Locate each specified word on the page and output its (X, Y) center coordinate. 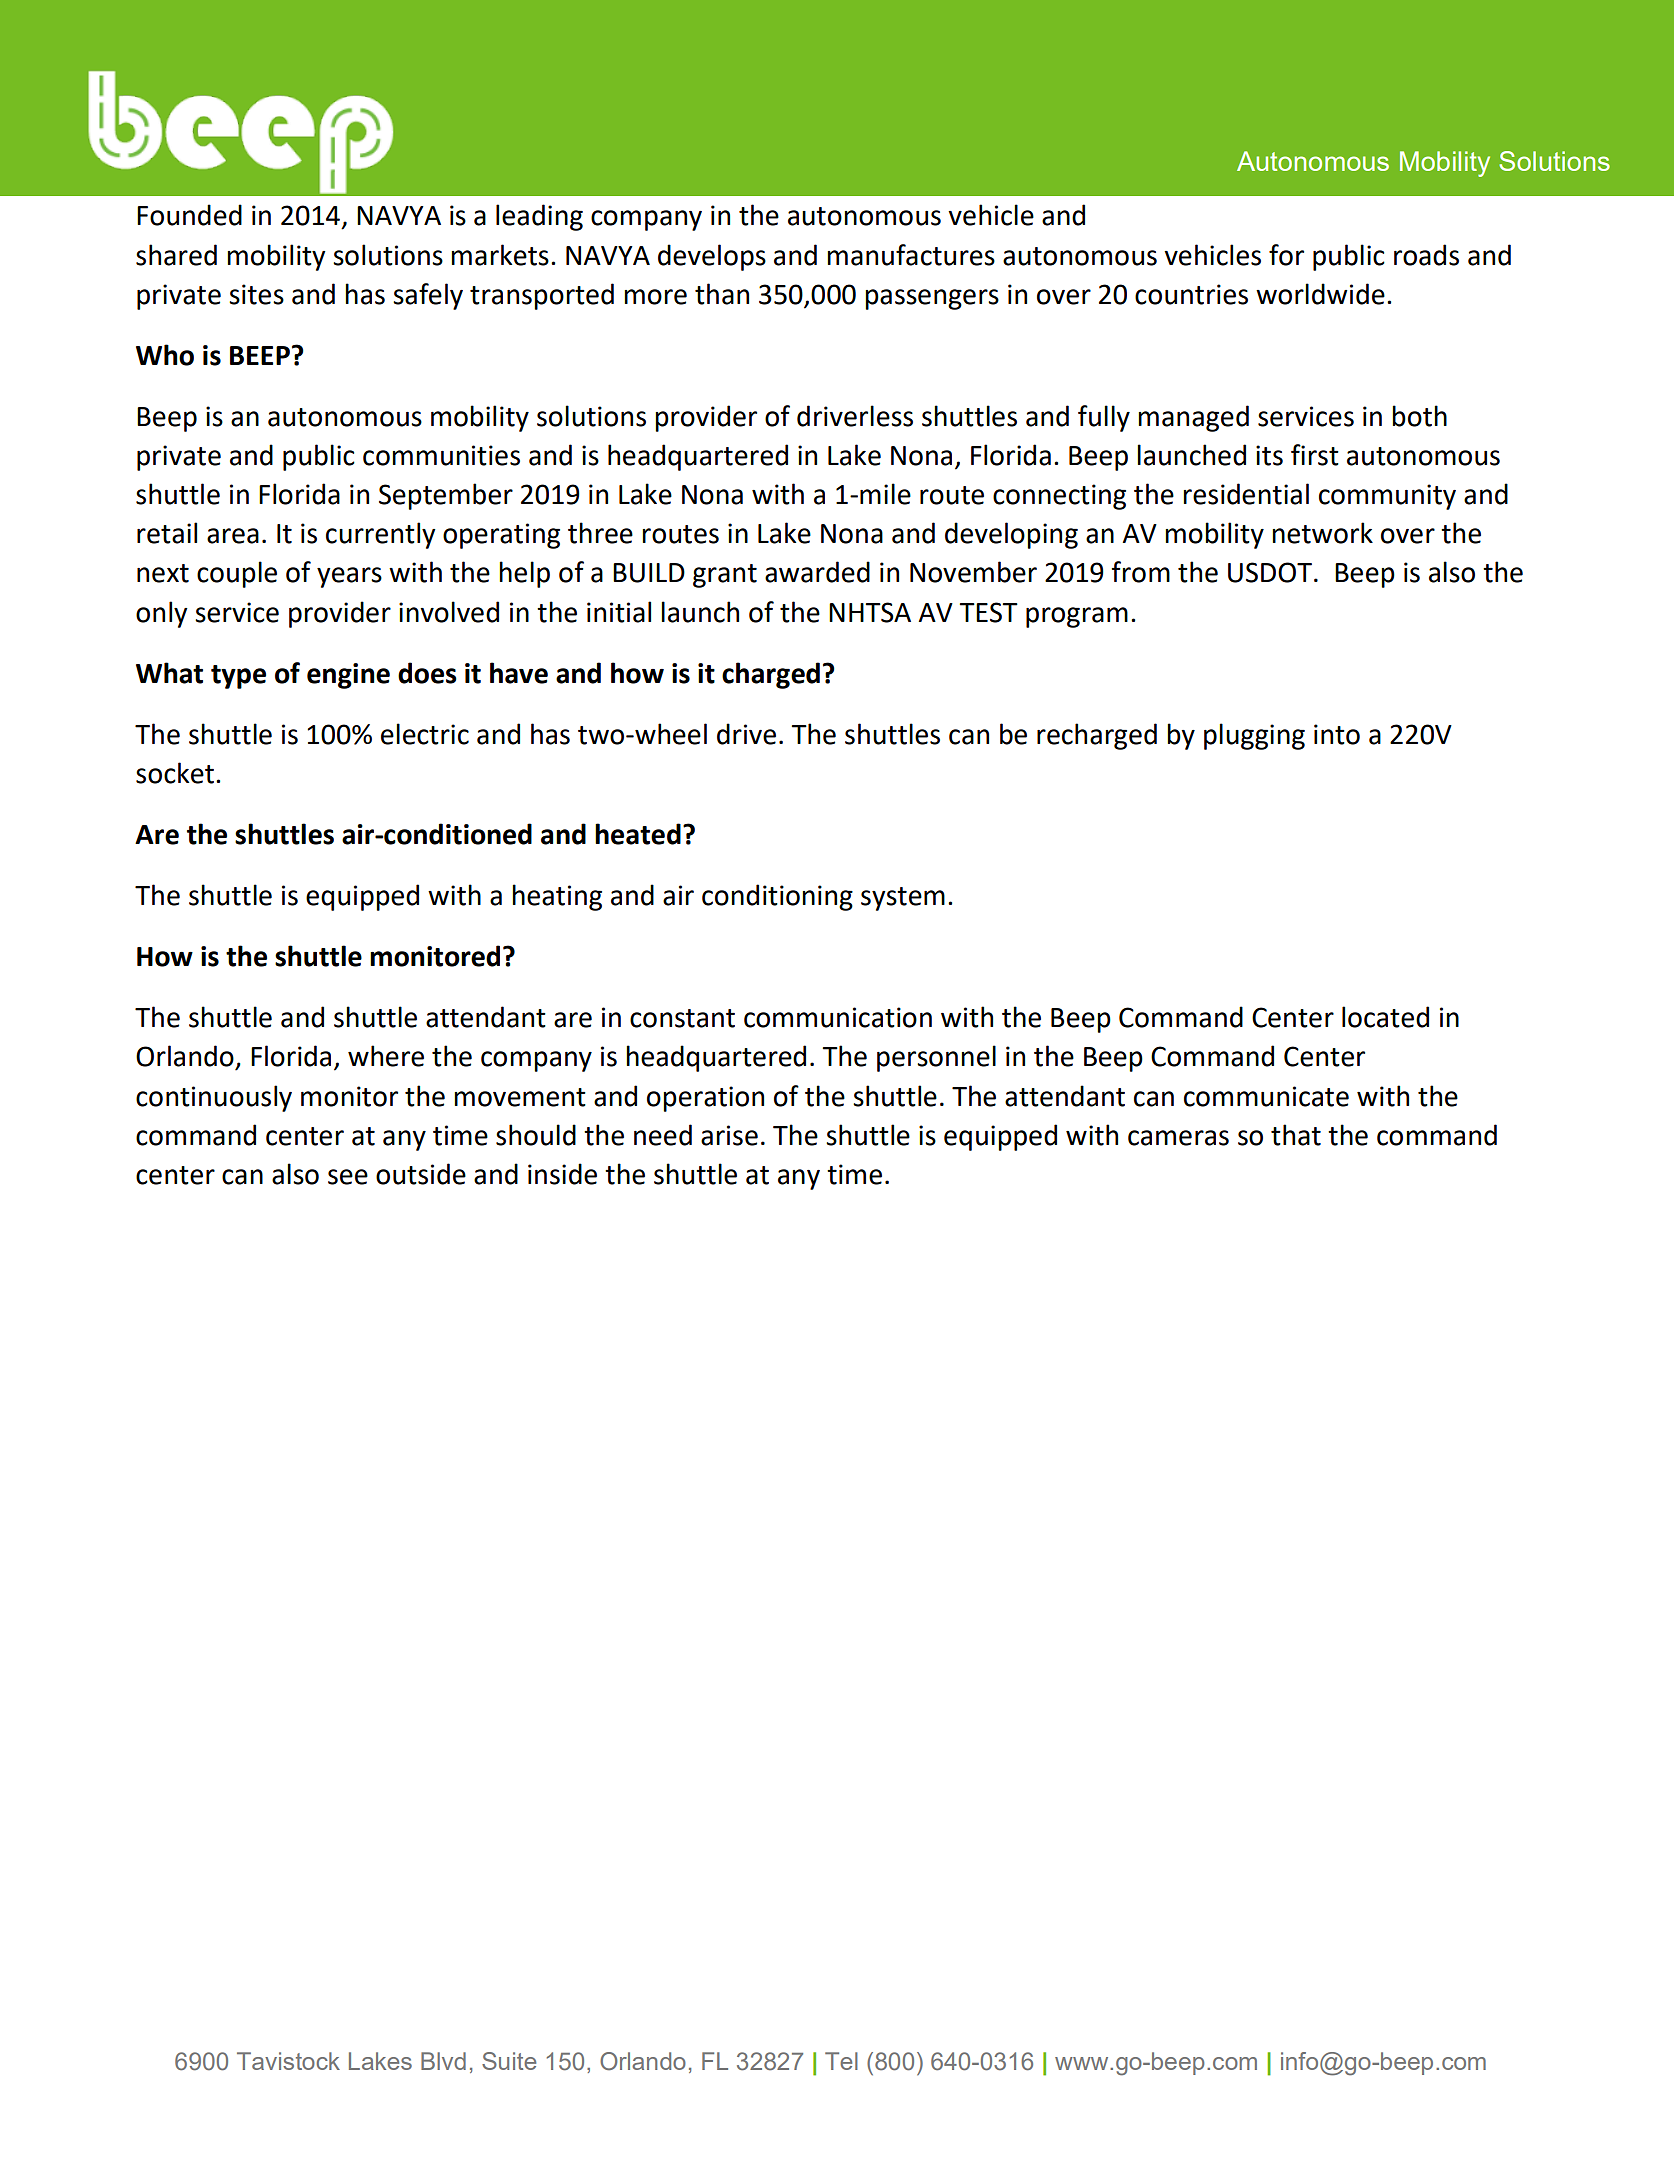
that (1296, 1135)
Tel (841, 2061)
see (348, 1177)
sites (256, 294)
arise (729, 1135)
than (722, 294)
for (1286, 255)
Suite (509, 2061)
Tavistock (288, 2061)
